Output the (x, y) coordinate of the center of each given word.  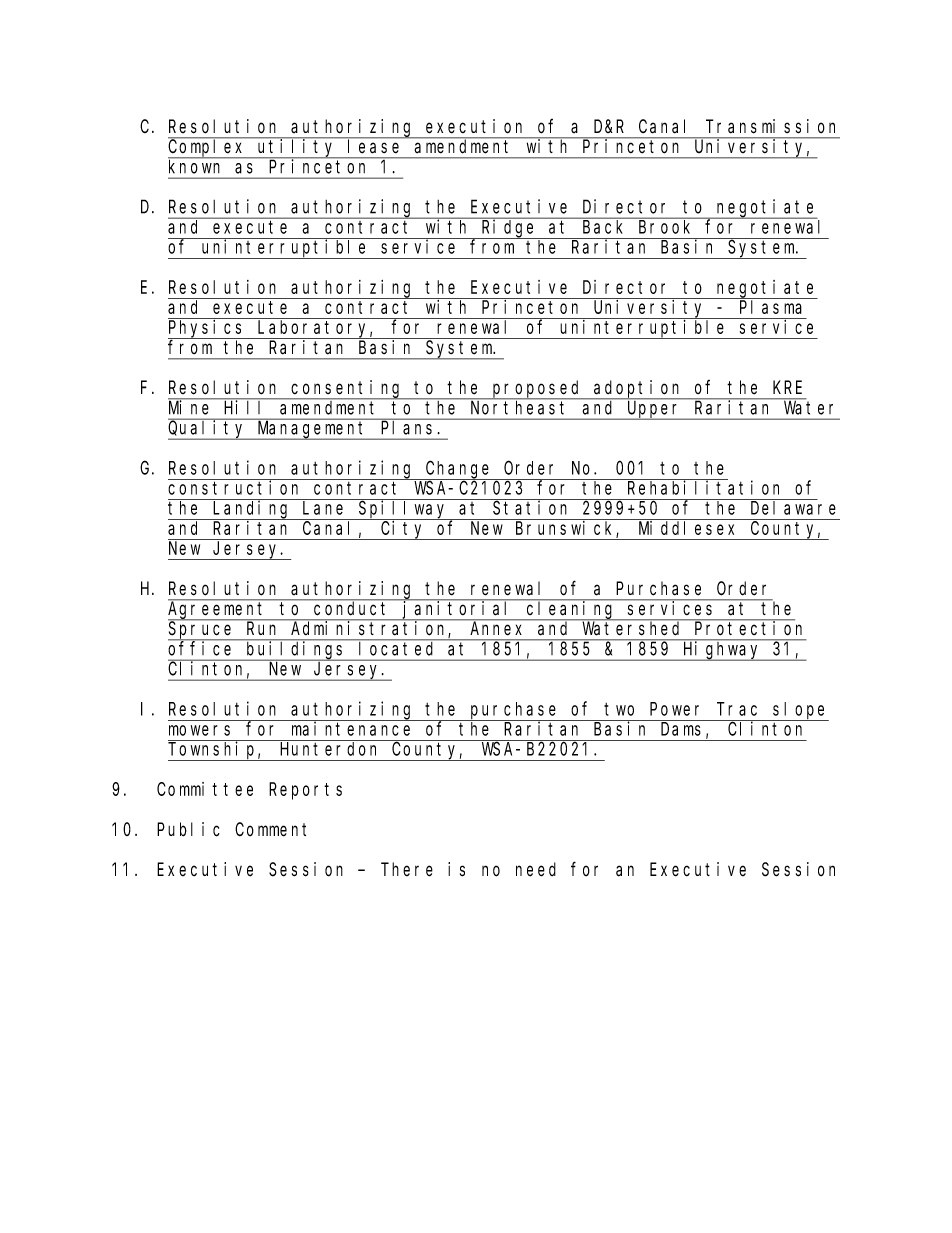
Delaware (793, 508)
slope (800, 711)
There (407, 869)
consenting (347, 390)
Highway (722, 651)
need (536, 869)
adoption (638, 390)
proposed (537, 390)
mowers (199, 730)
